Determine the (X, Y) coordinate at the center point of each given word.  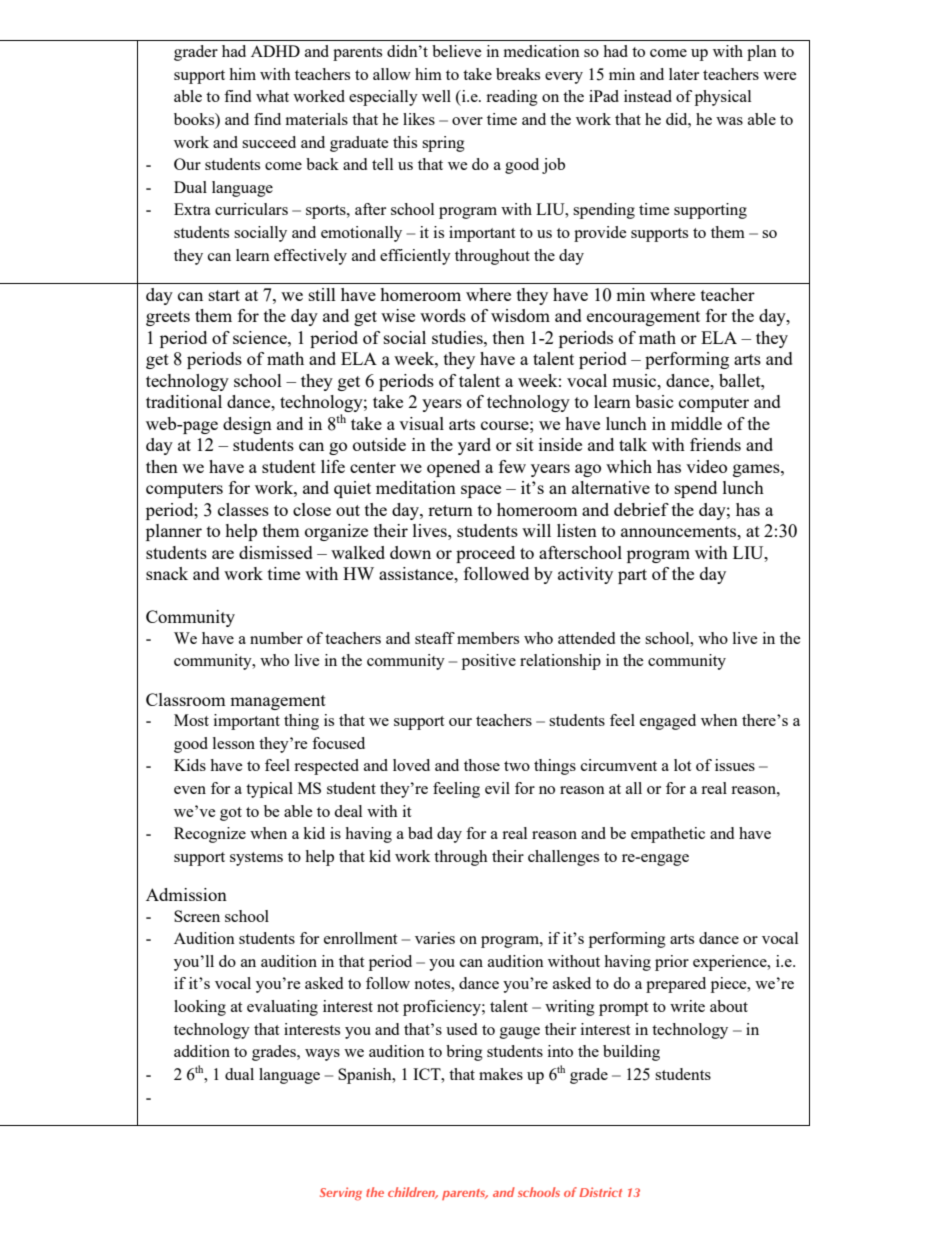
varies (435, 938)
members (488, 638)
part (632, 576)
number (276, 638)
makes (501, 1074)
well (436, 96)
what (272, 96)
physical (723, 98)
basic (654, 401)
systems (256, 859)
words (443, 315)
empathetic (668, 835)
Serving (341, 1194)
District (600, 1192)
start (224, 295)
